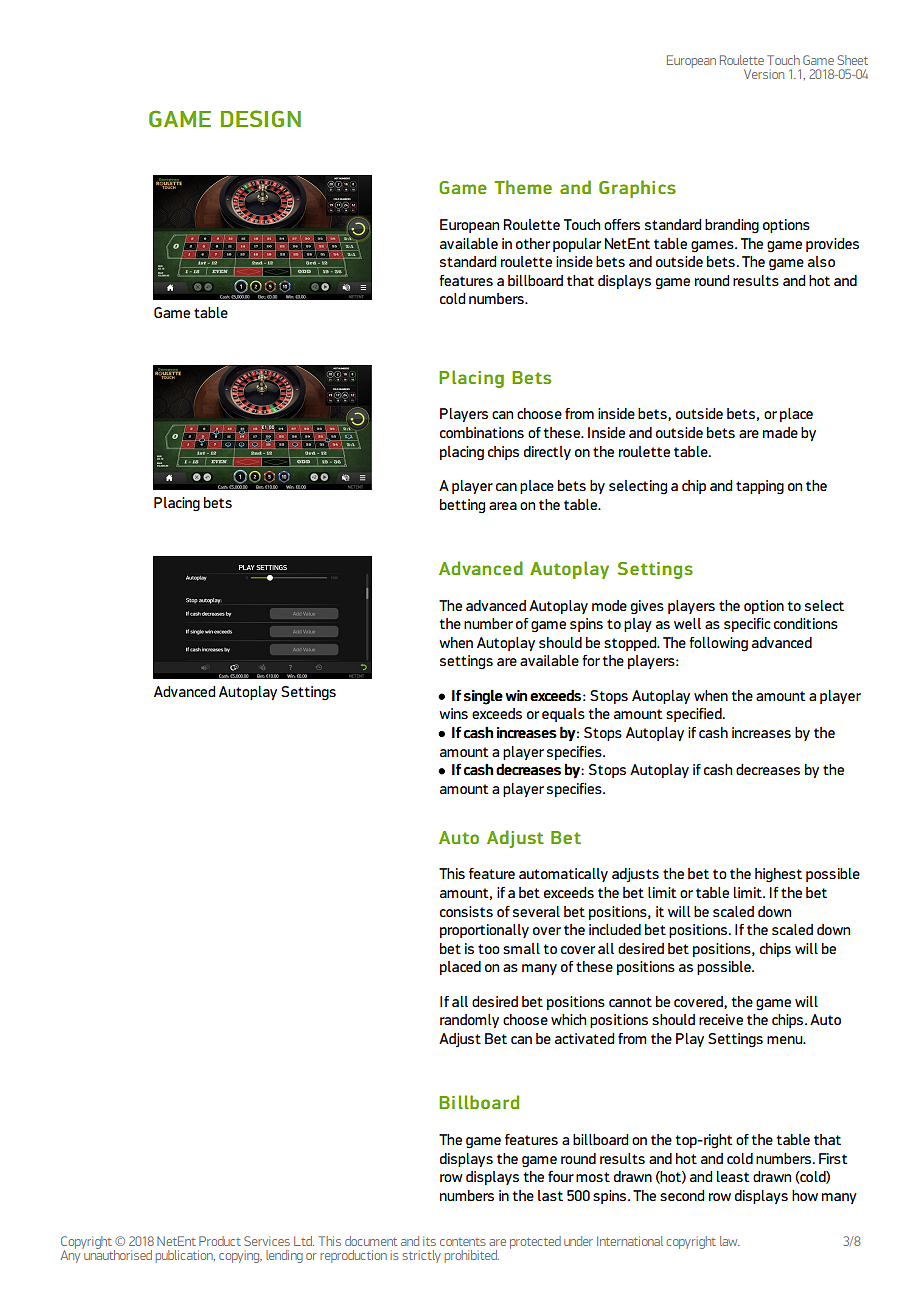 The height and width of the document is (1308, 924). What do you see at coordinates (764, 74) in the document?
I see `Version` at bounding box center [764, 74].
